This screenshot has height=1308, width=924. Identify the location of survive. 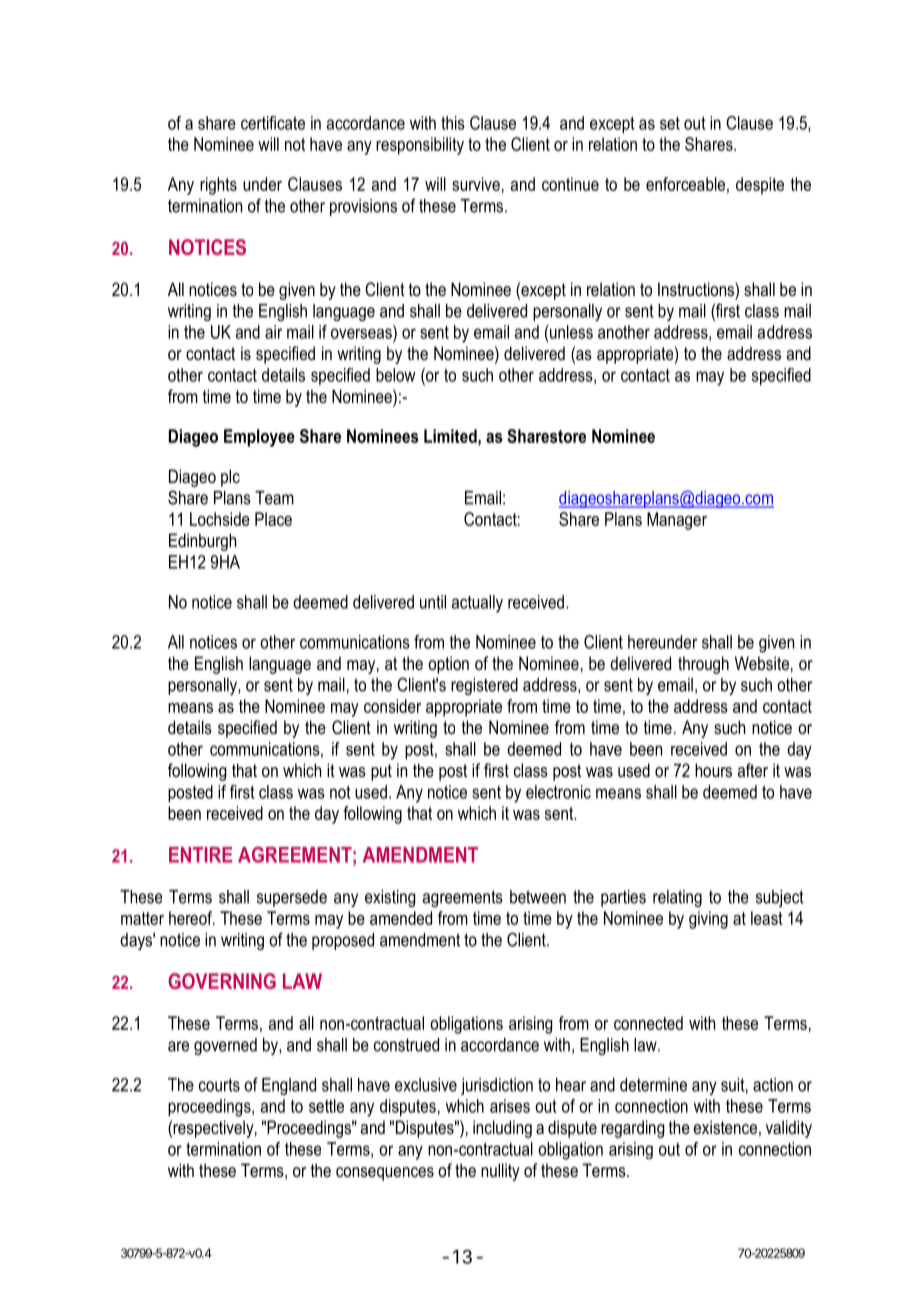
(476, 184).
